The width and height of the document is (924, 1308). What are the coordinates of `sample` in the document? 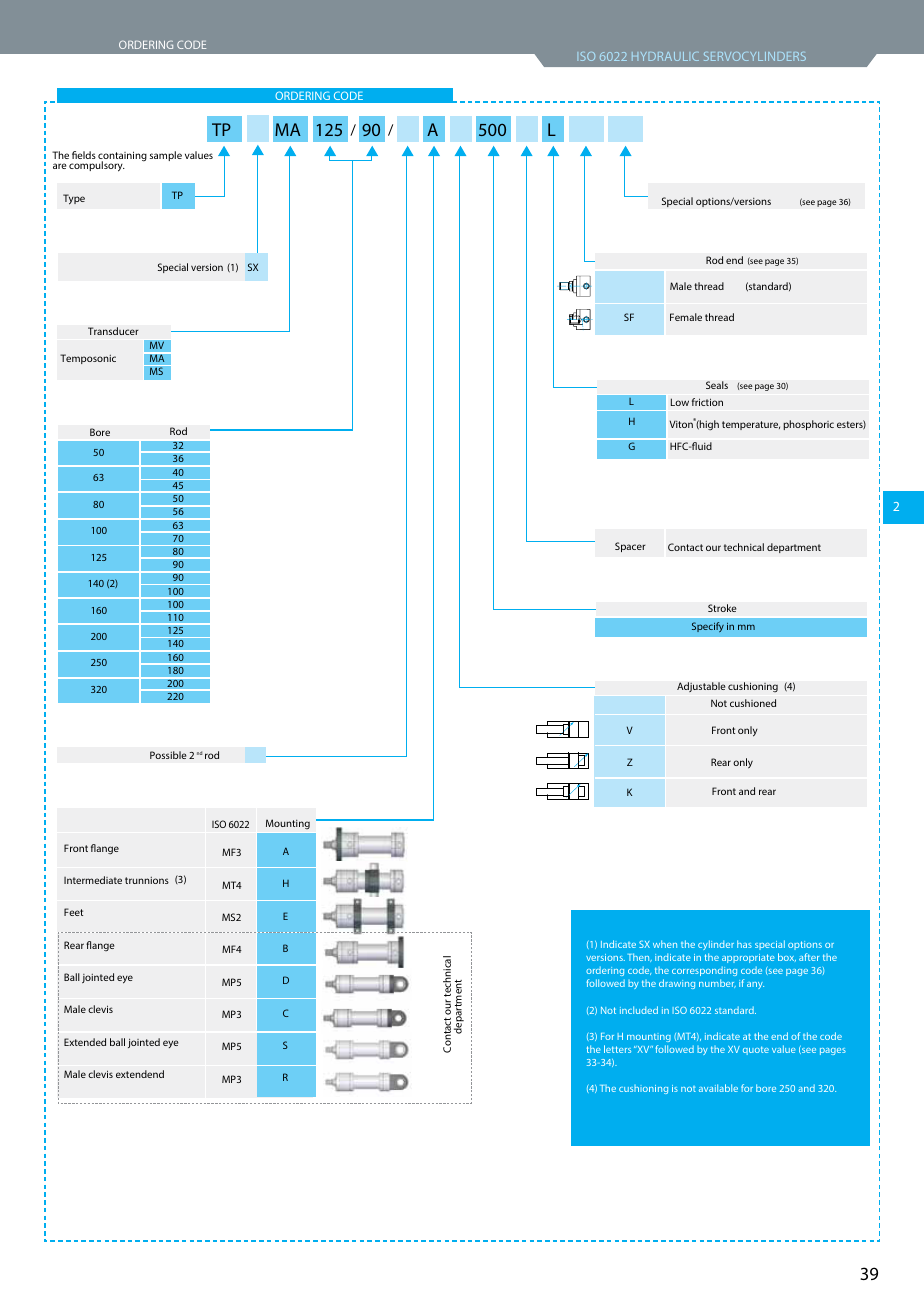 It's located at (166, 156).
